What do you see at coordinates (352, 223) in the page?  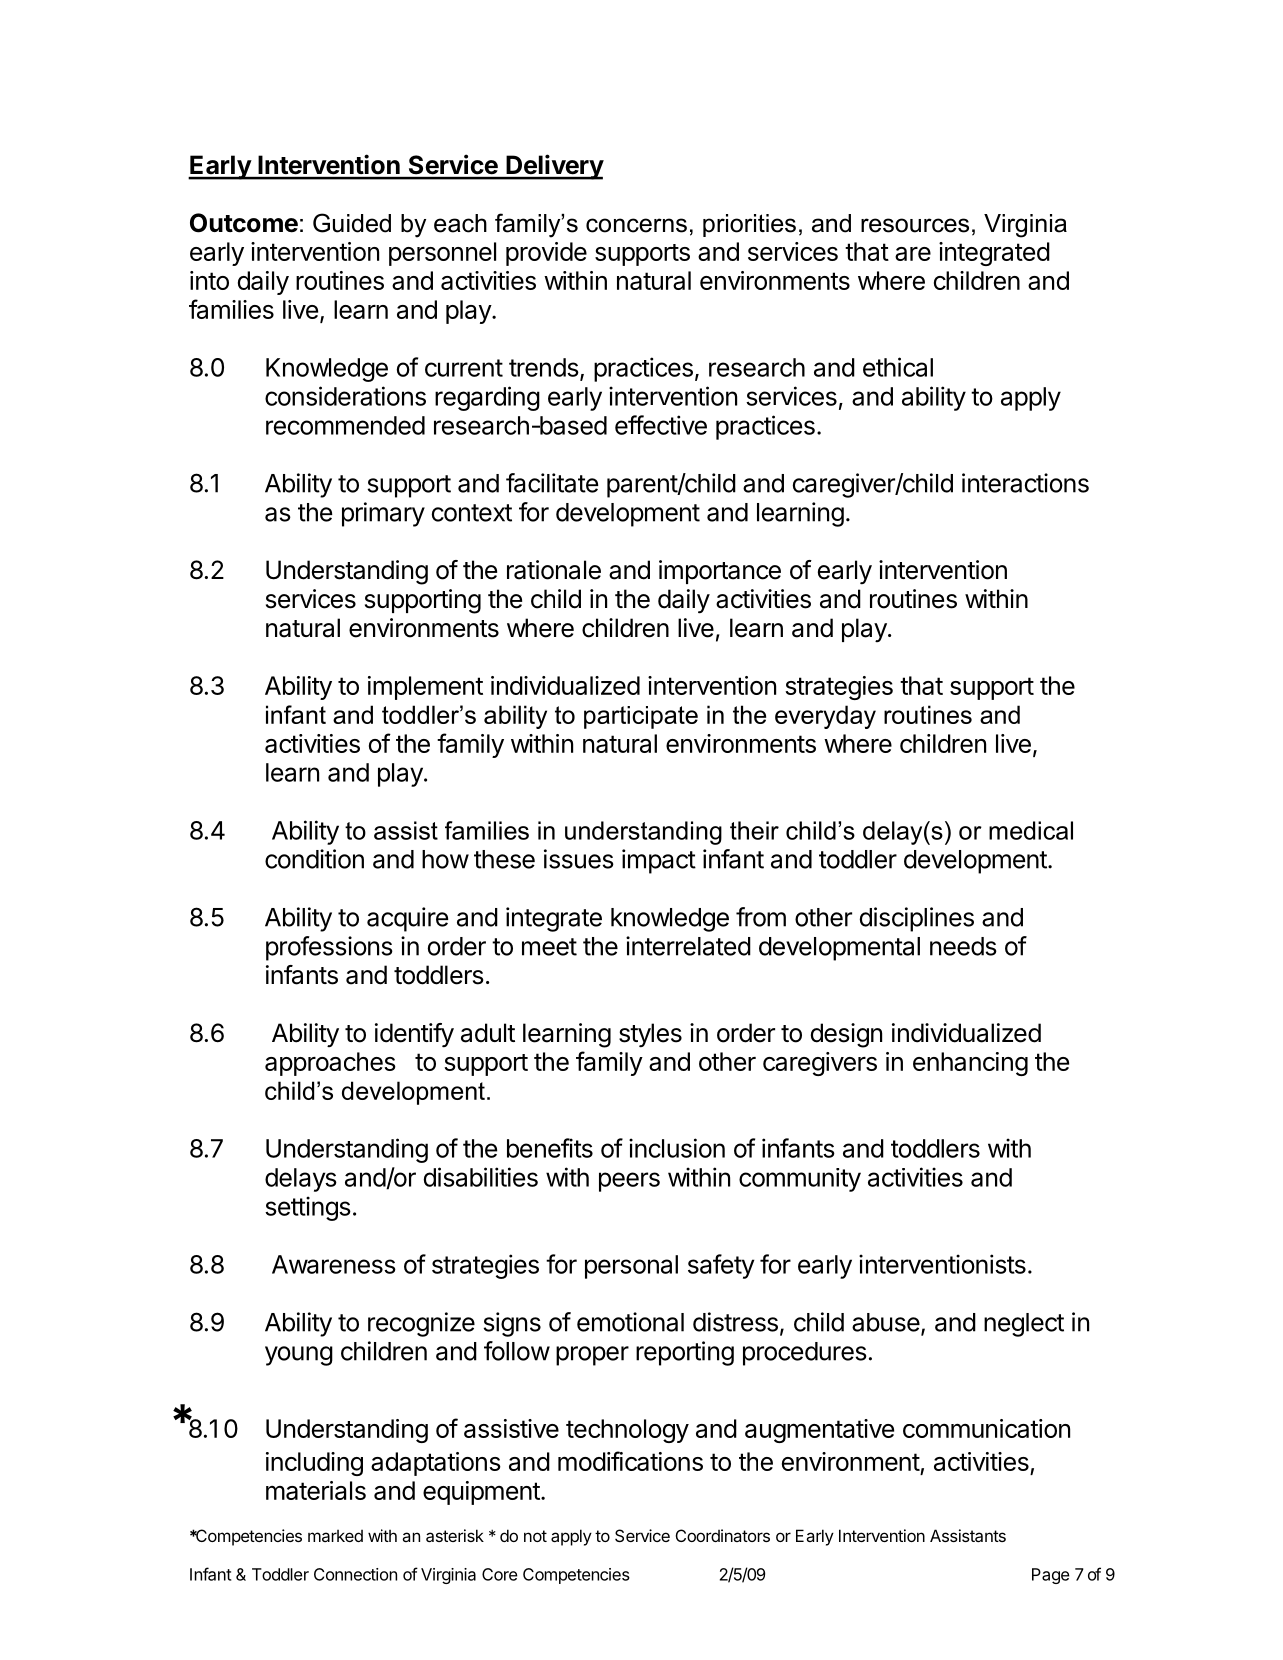 I see `Guided` at bounding box center [352, 223].
